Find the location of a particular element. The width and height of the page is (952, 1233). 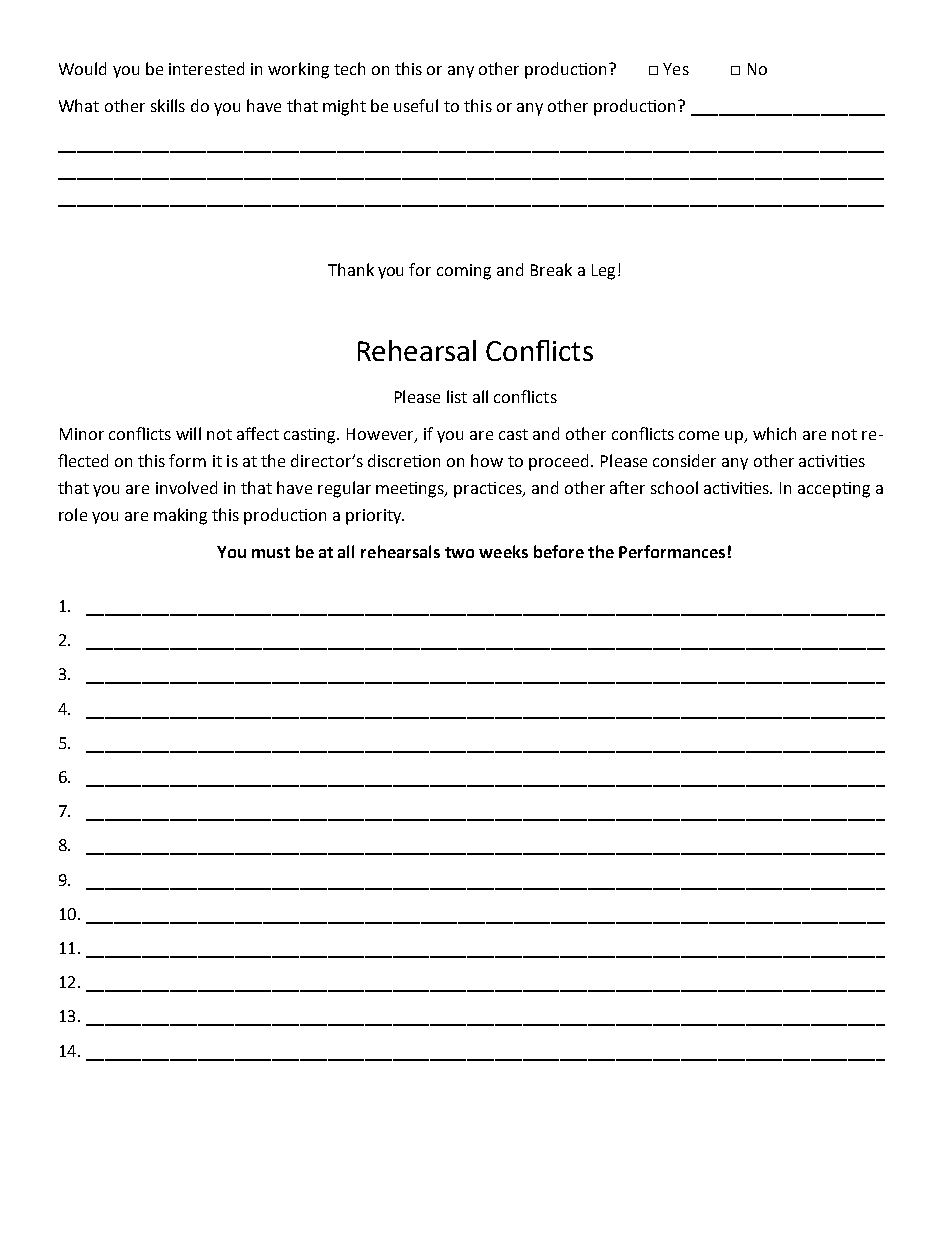

coming is located at coordinates (464, 272).
